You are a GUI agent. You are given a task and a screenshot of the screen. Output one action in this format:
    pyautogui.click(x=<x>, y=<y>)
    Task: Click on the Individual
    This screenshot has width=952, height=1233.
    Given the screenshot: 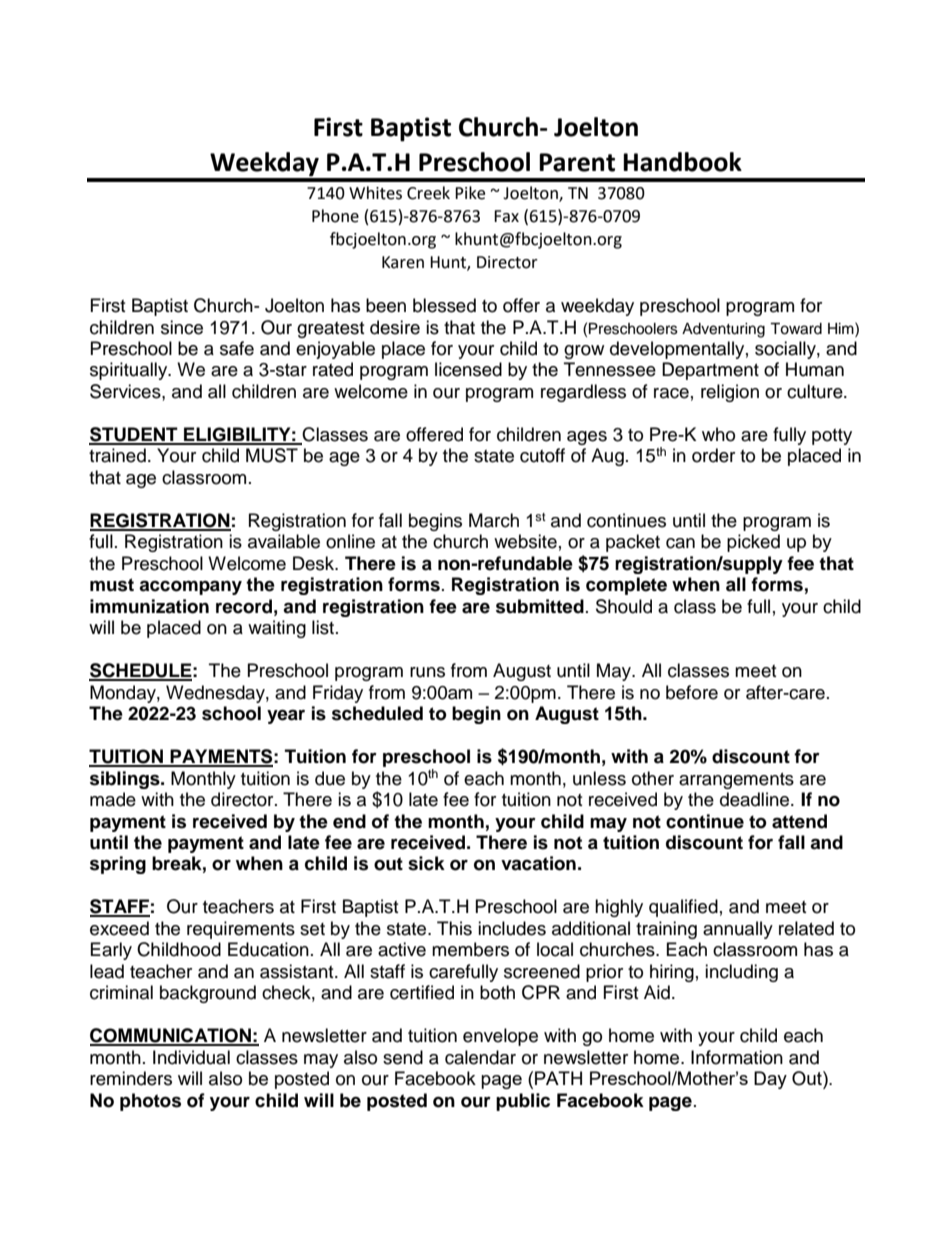 What is the action you would take?
    pyautogui.click(x=191, y=1057)
